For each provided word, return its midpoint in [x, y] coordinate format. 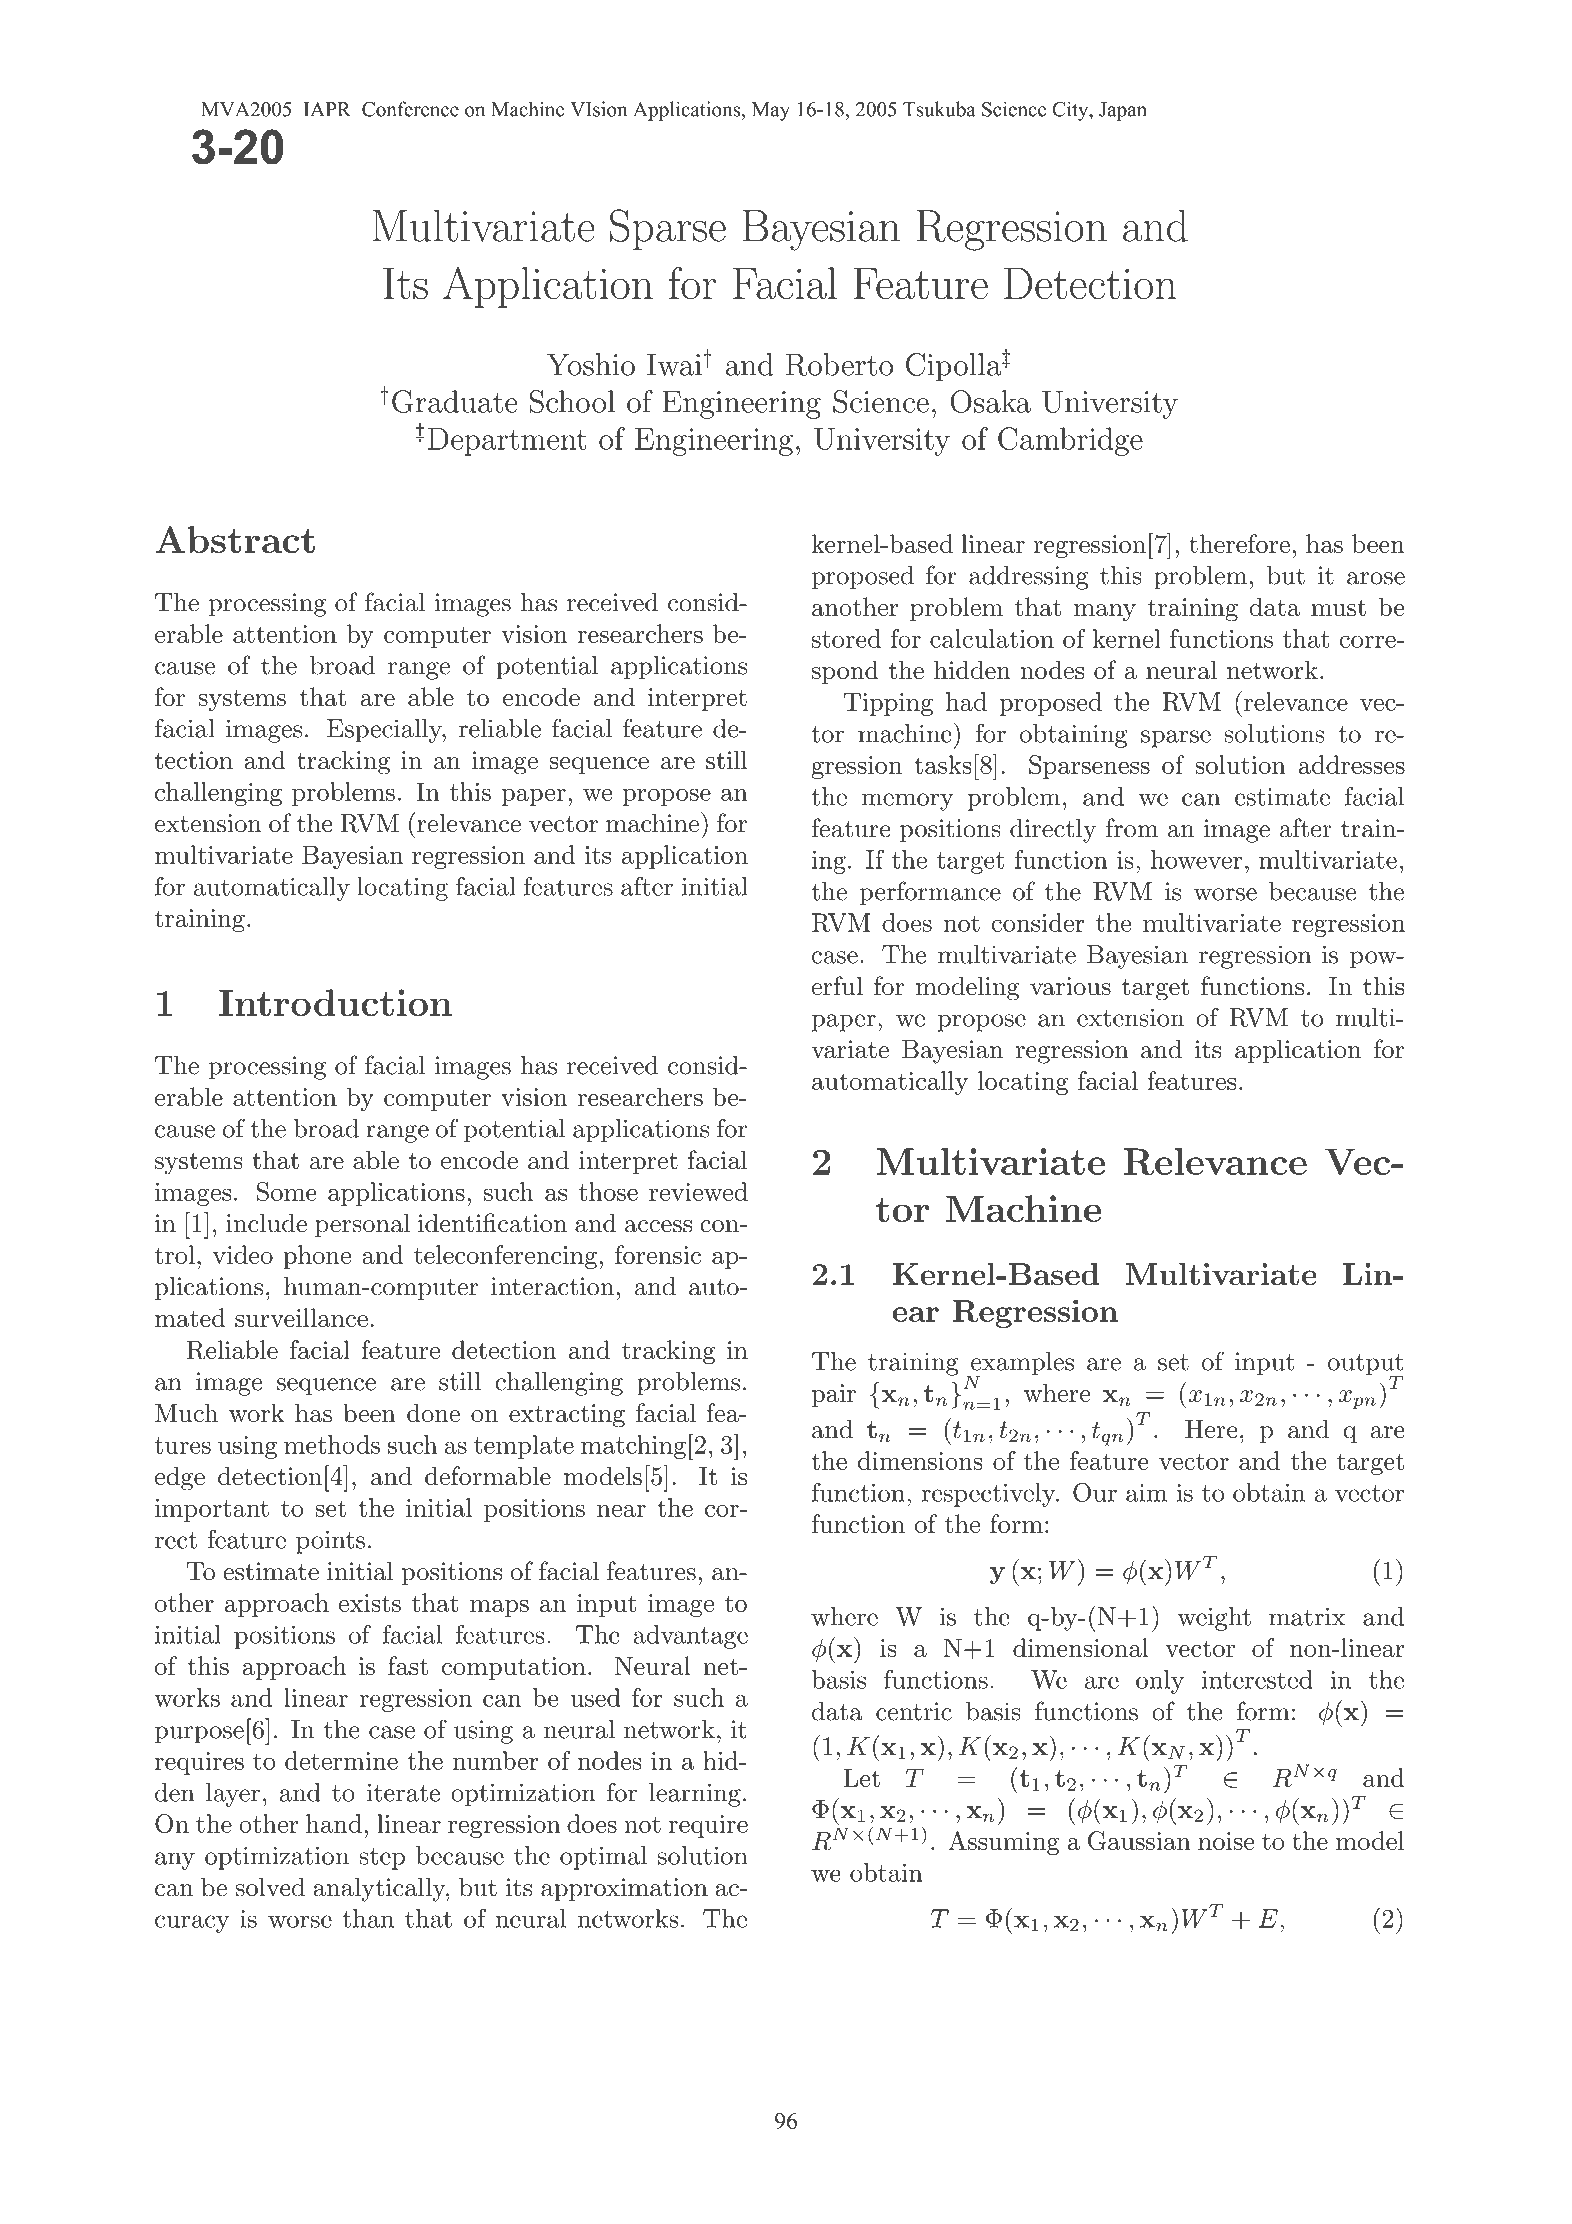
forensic [658, 1254]
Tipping [888, 704]
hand [334, 1823]
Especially [385, 731]
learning [695, 1795]
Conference [410, 109]
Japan [1123, 111]
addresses [1352, 764]
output [1366, 1366]
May [771, 111]
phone [317, 1257]
